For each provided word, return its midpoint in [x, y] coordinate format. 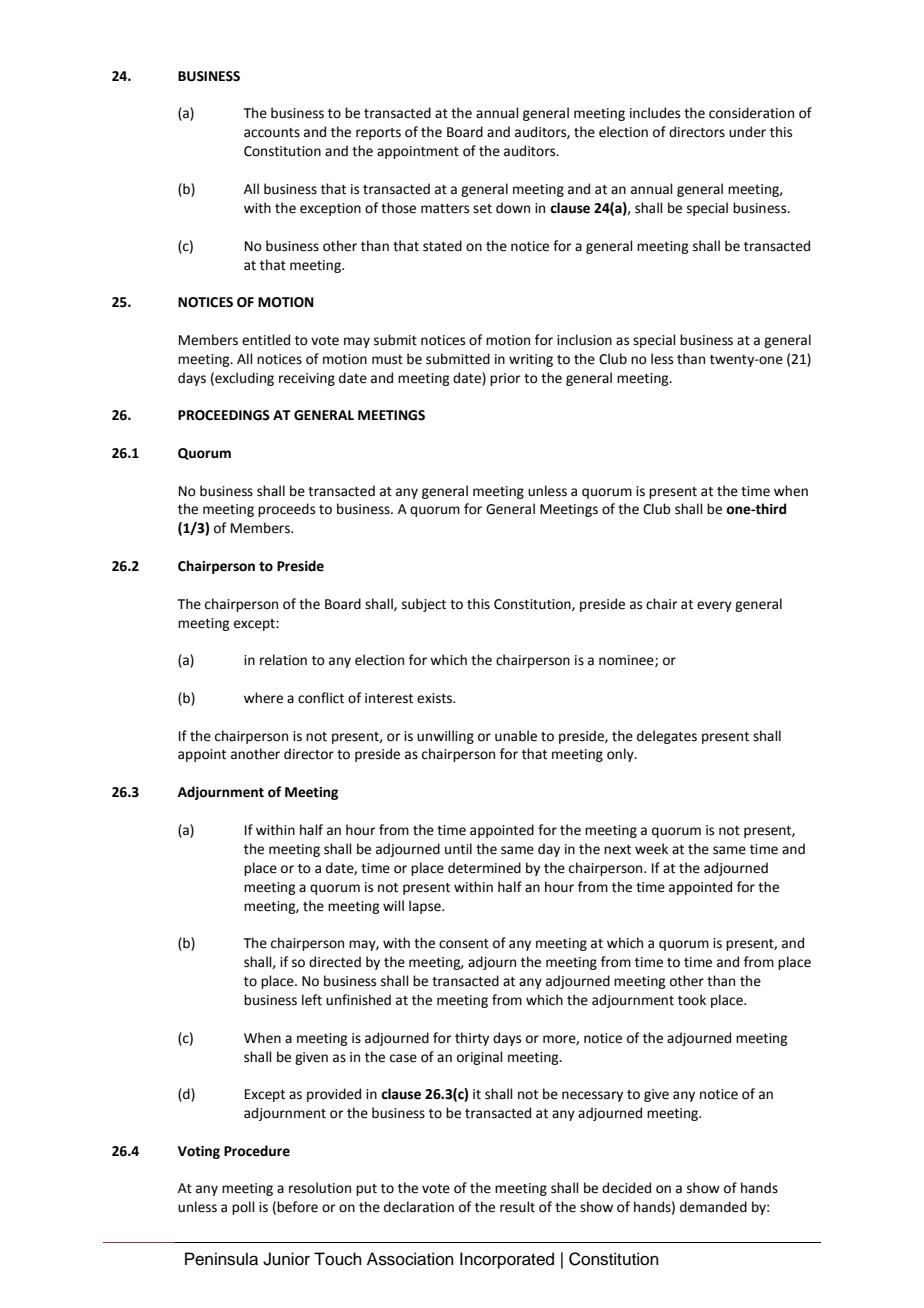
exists [436, 698]
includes [655, 113]
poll [243, 1208]
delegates [667, 737]
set [482, 209]
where [263, 698]
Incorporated [507, 1260]
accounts [272, 133]
